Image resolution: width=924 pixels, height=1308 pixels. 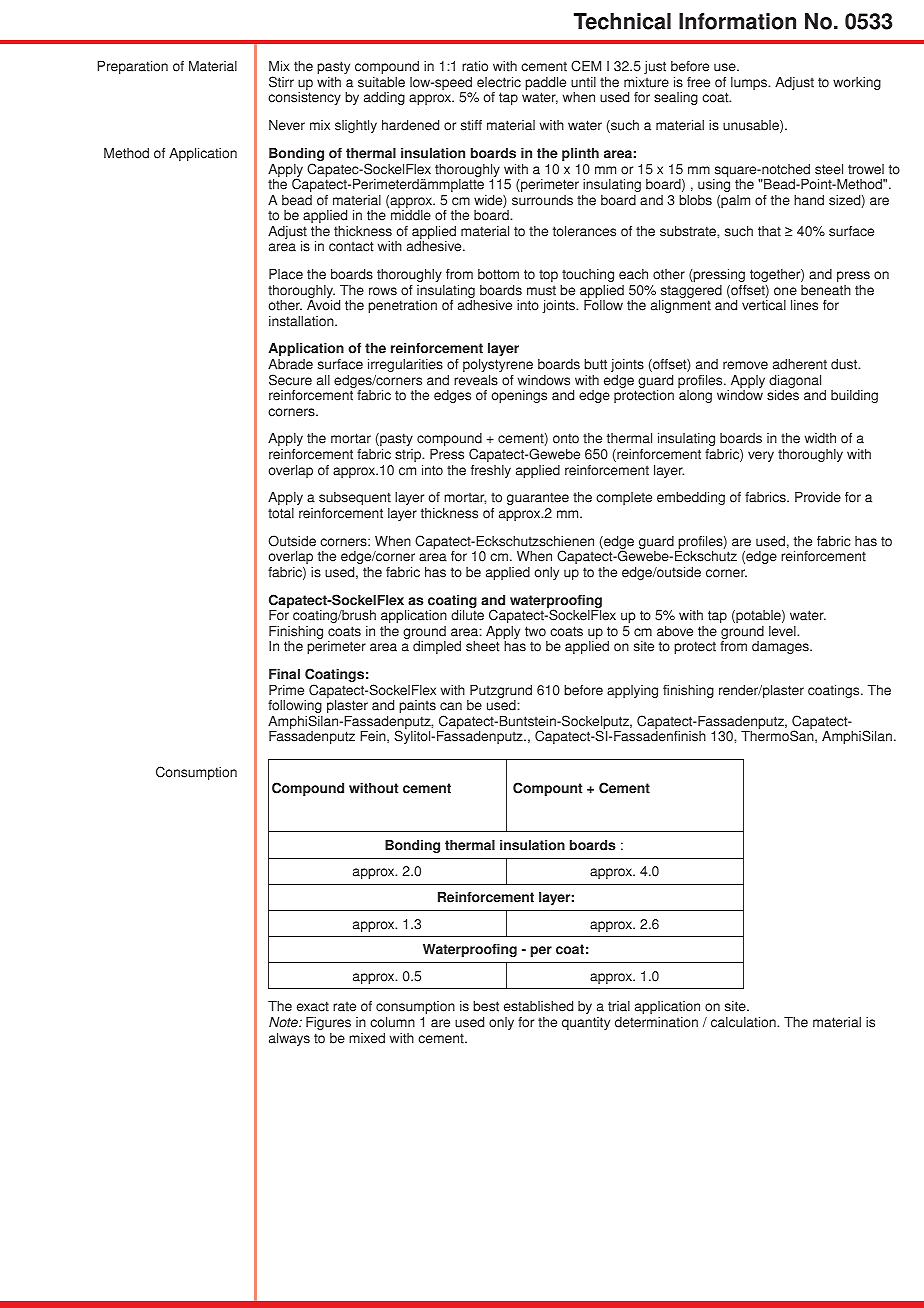 What do you see at coordinates (328, 1023) in the screenshot?
I see `Figures` at bounding box center [328, 1023].
